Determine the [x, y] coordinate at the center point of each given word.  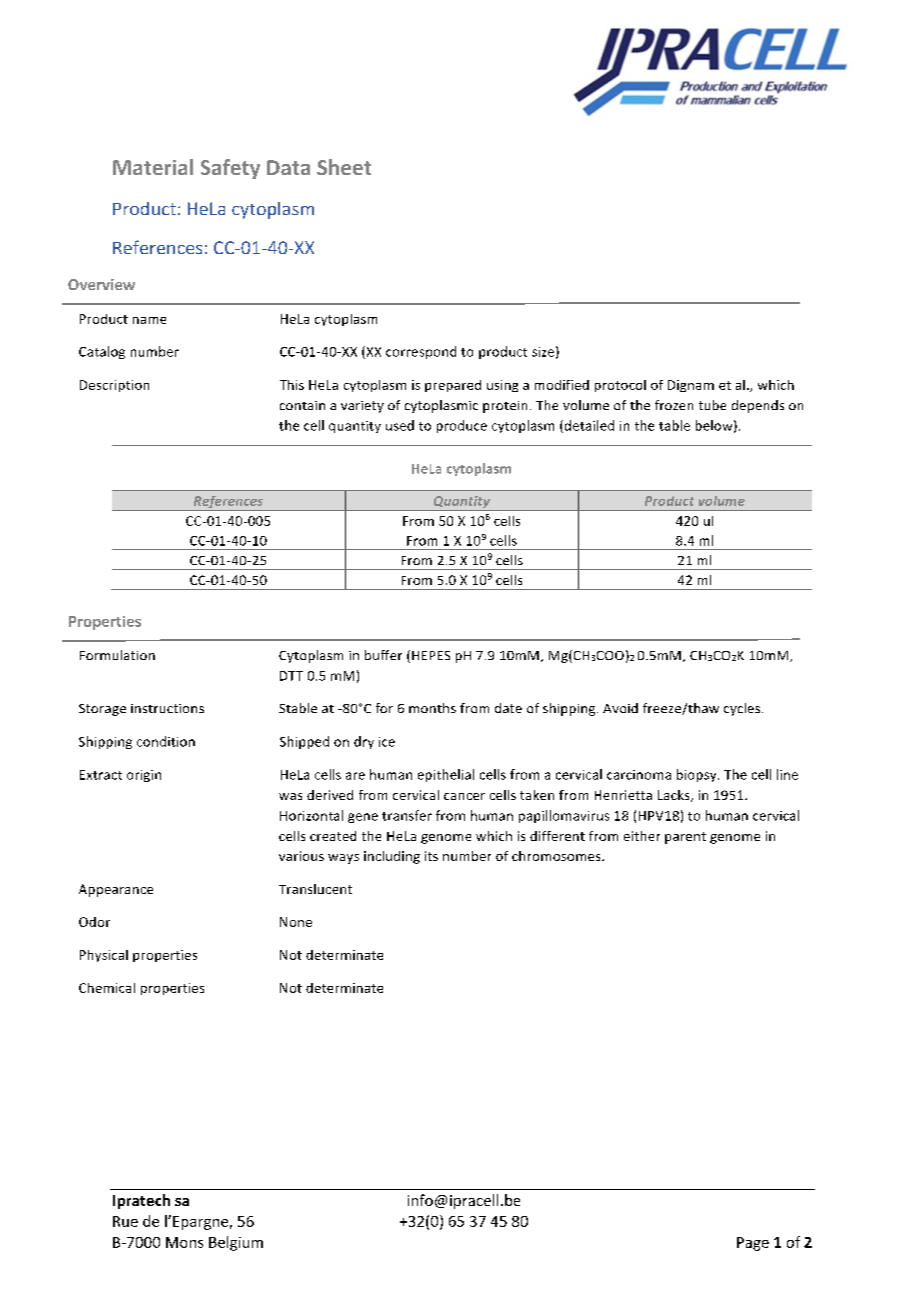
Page [753, 1244]
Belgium [236, 1243]
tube [712, 405]
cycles [743, 709]
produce [462, 426]
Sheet [344, 167]
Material [153, 167]
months [432, 708]
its [431, 856]
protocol [620, 386]
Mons [184, 1242]
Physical [104, 956]
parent [685, 838]
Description [114, 386]
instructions [167, 708]
